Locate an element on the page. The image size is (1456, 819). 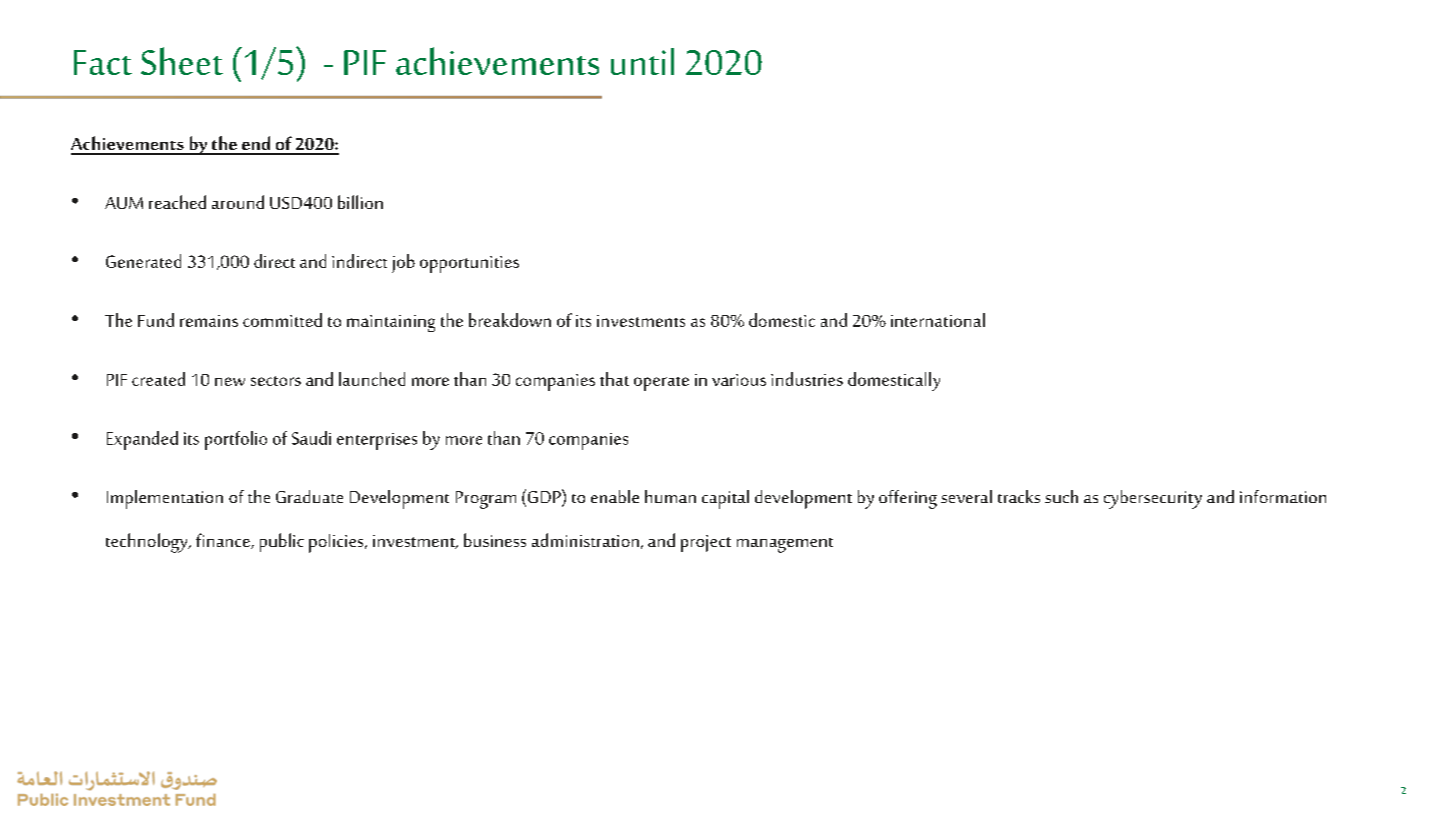
industries is located at coordinates (807, 379).
